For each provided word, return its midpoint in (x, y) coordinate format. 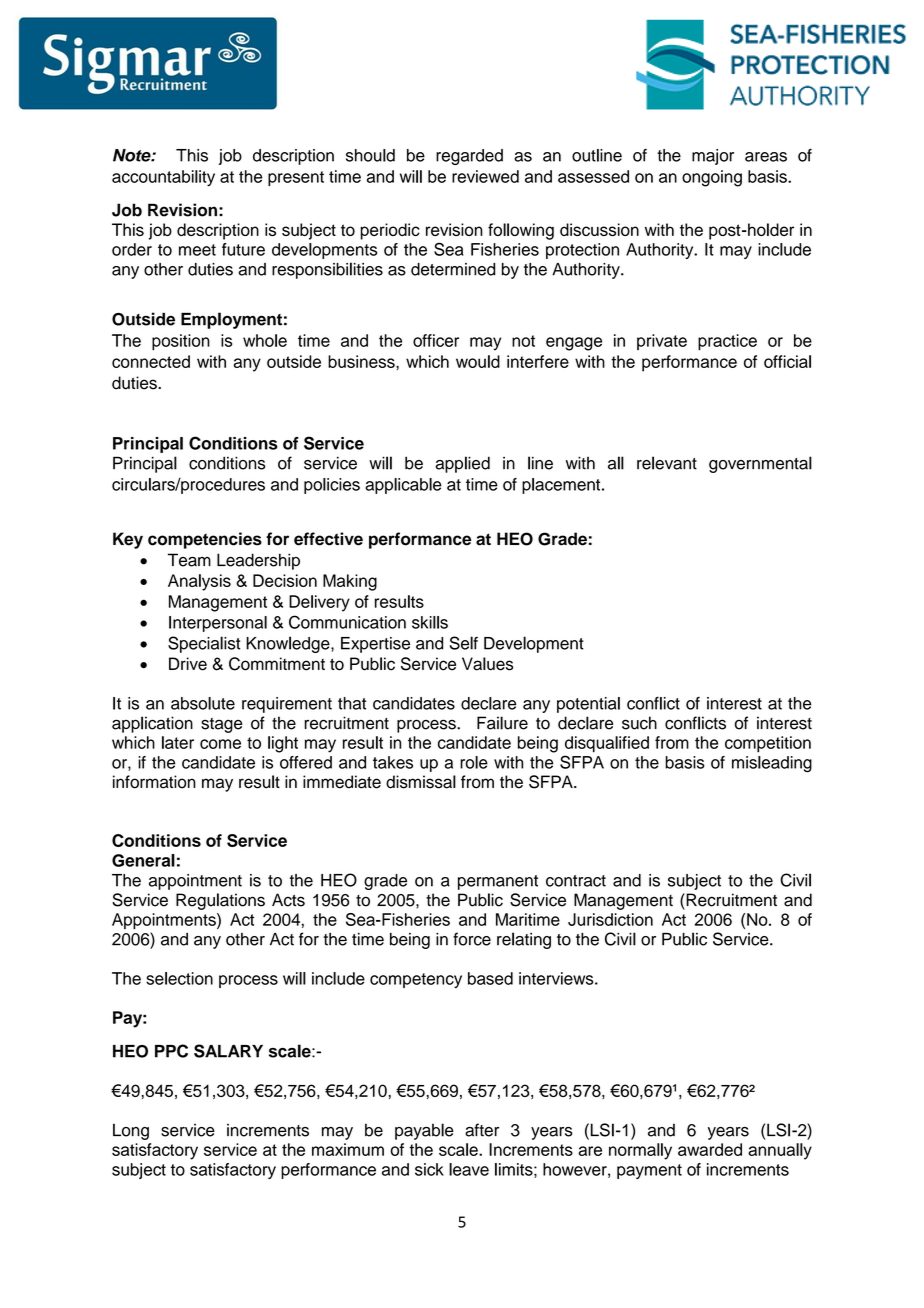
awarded (710, 1149)
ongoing (712, 178)
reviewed (485, 176)
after (482, 1130)
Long (131, 1131)
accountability (163, 178)
